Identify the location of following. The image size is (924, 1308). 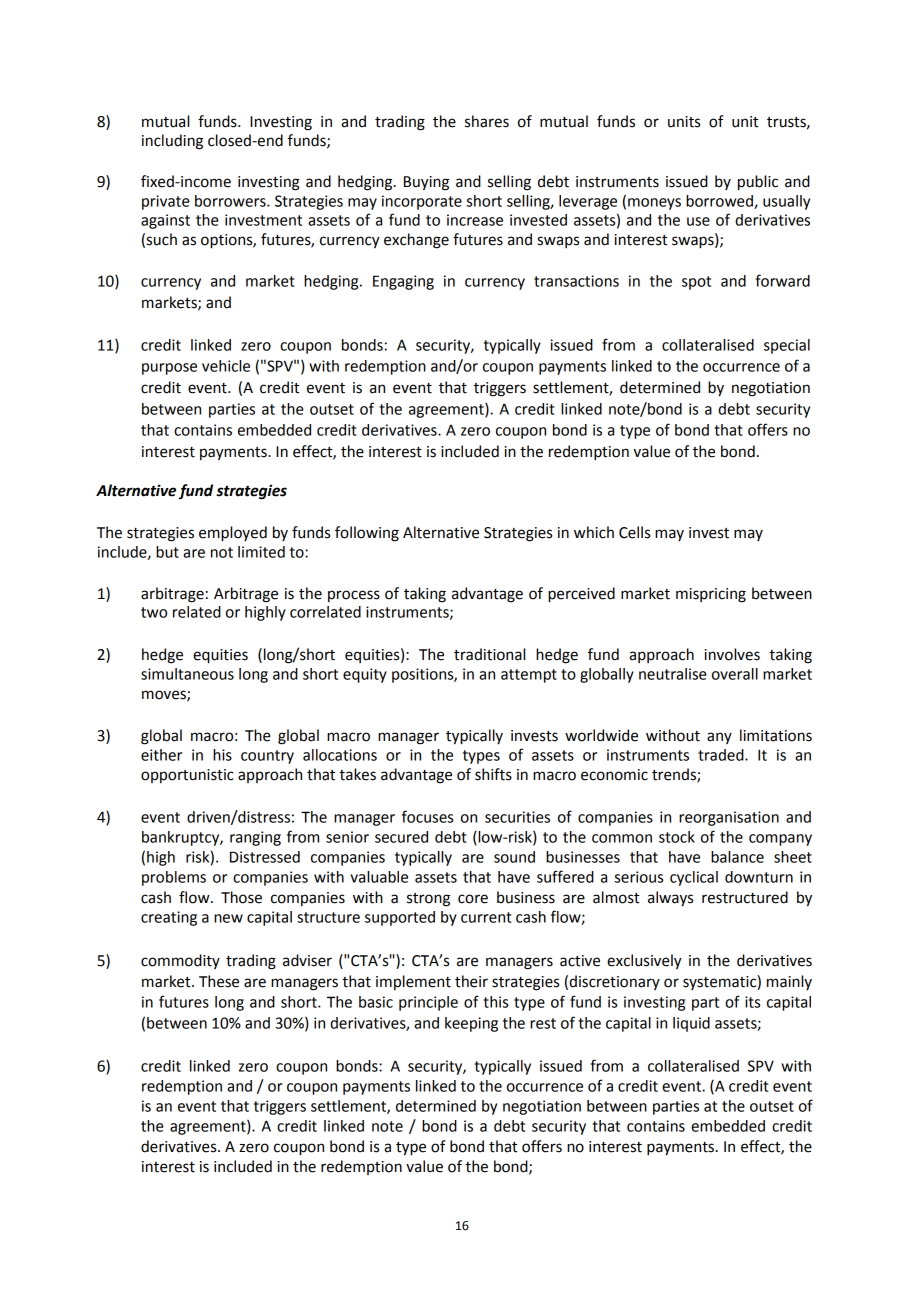
(367, 534).
